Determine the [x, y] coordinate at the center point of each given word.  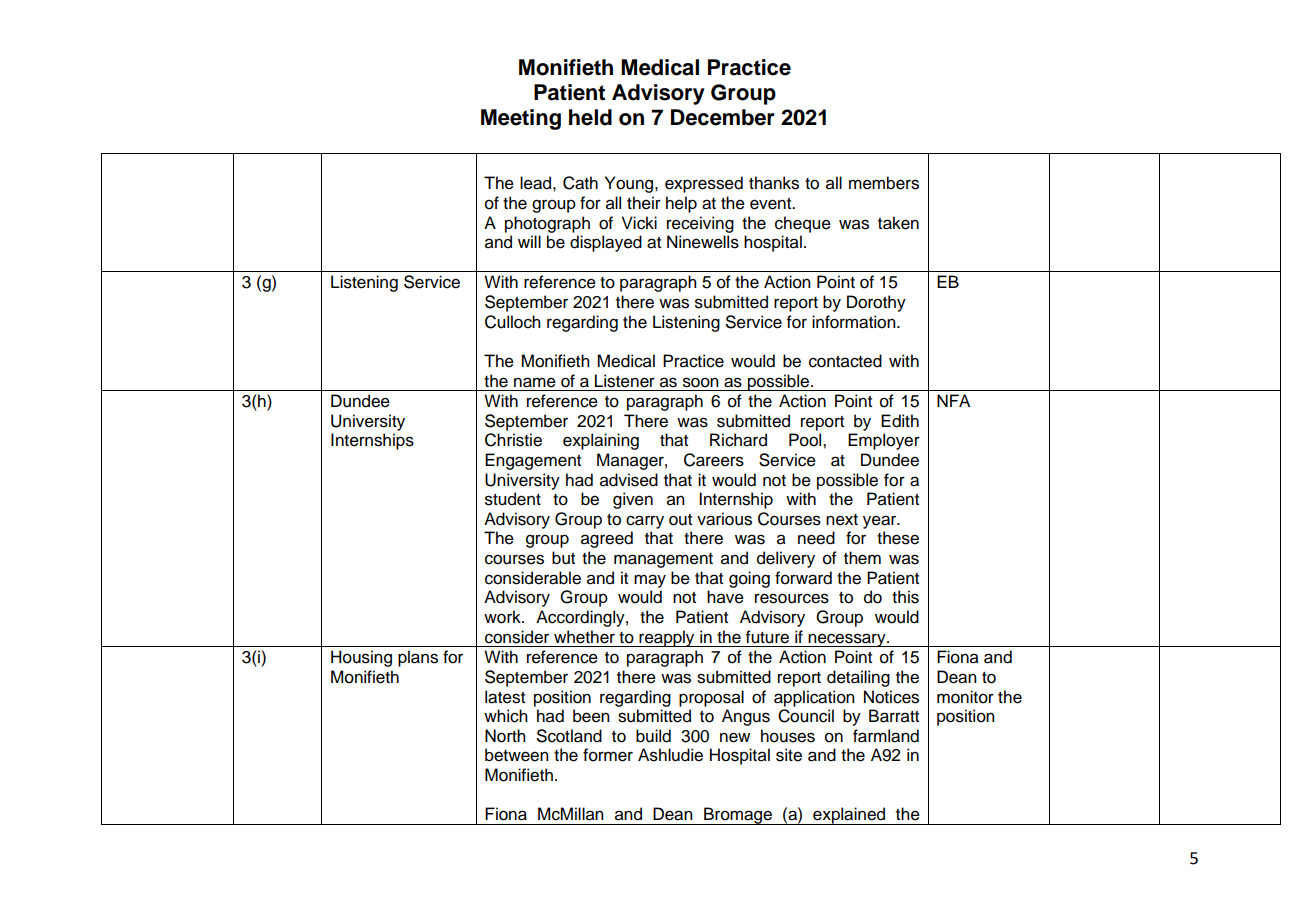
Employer [884, 441]
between [517, 755]
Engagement [533, 461]
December [723, 117]
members [884, 183]
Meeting [521, 119]
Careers [714, 460]
